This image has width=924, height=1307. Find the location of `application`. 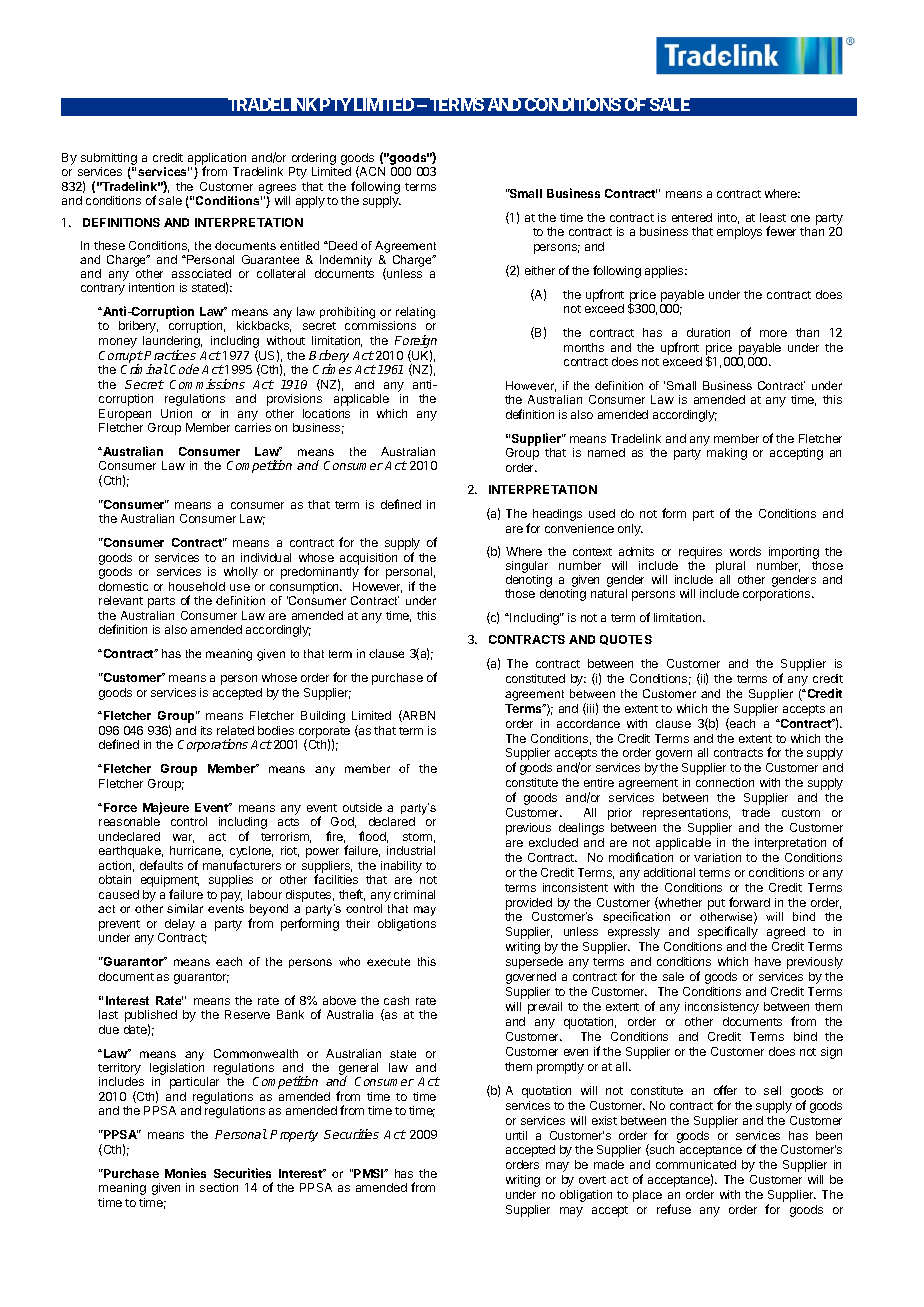

application is located at coordinates (217, 160).
